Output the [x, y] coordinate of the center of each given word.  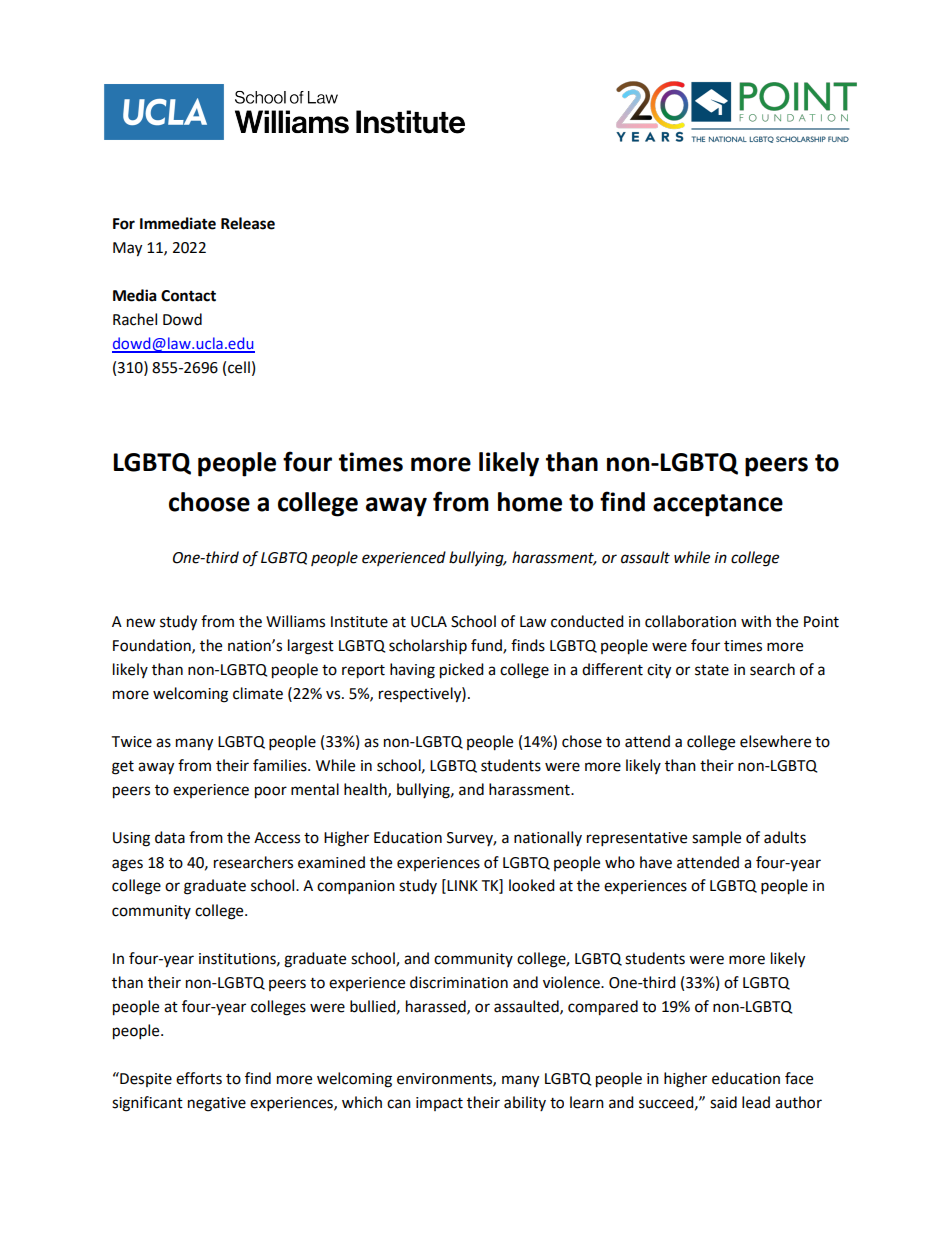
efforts [199, 1078]
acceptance [718, 505]
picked [462, 671]
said [723, 1102]
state [712, 670]
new [141, 623]
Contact [188, 296]
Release [248, 223]
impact [439, 1104]
